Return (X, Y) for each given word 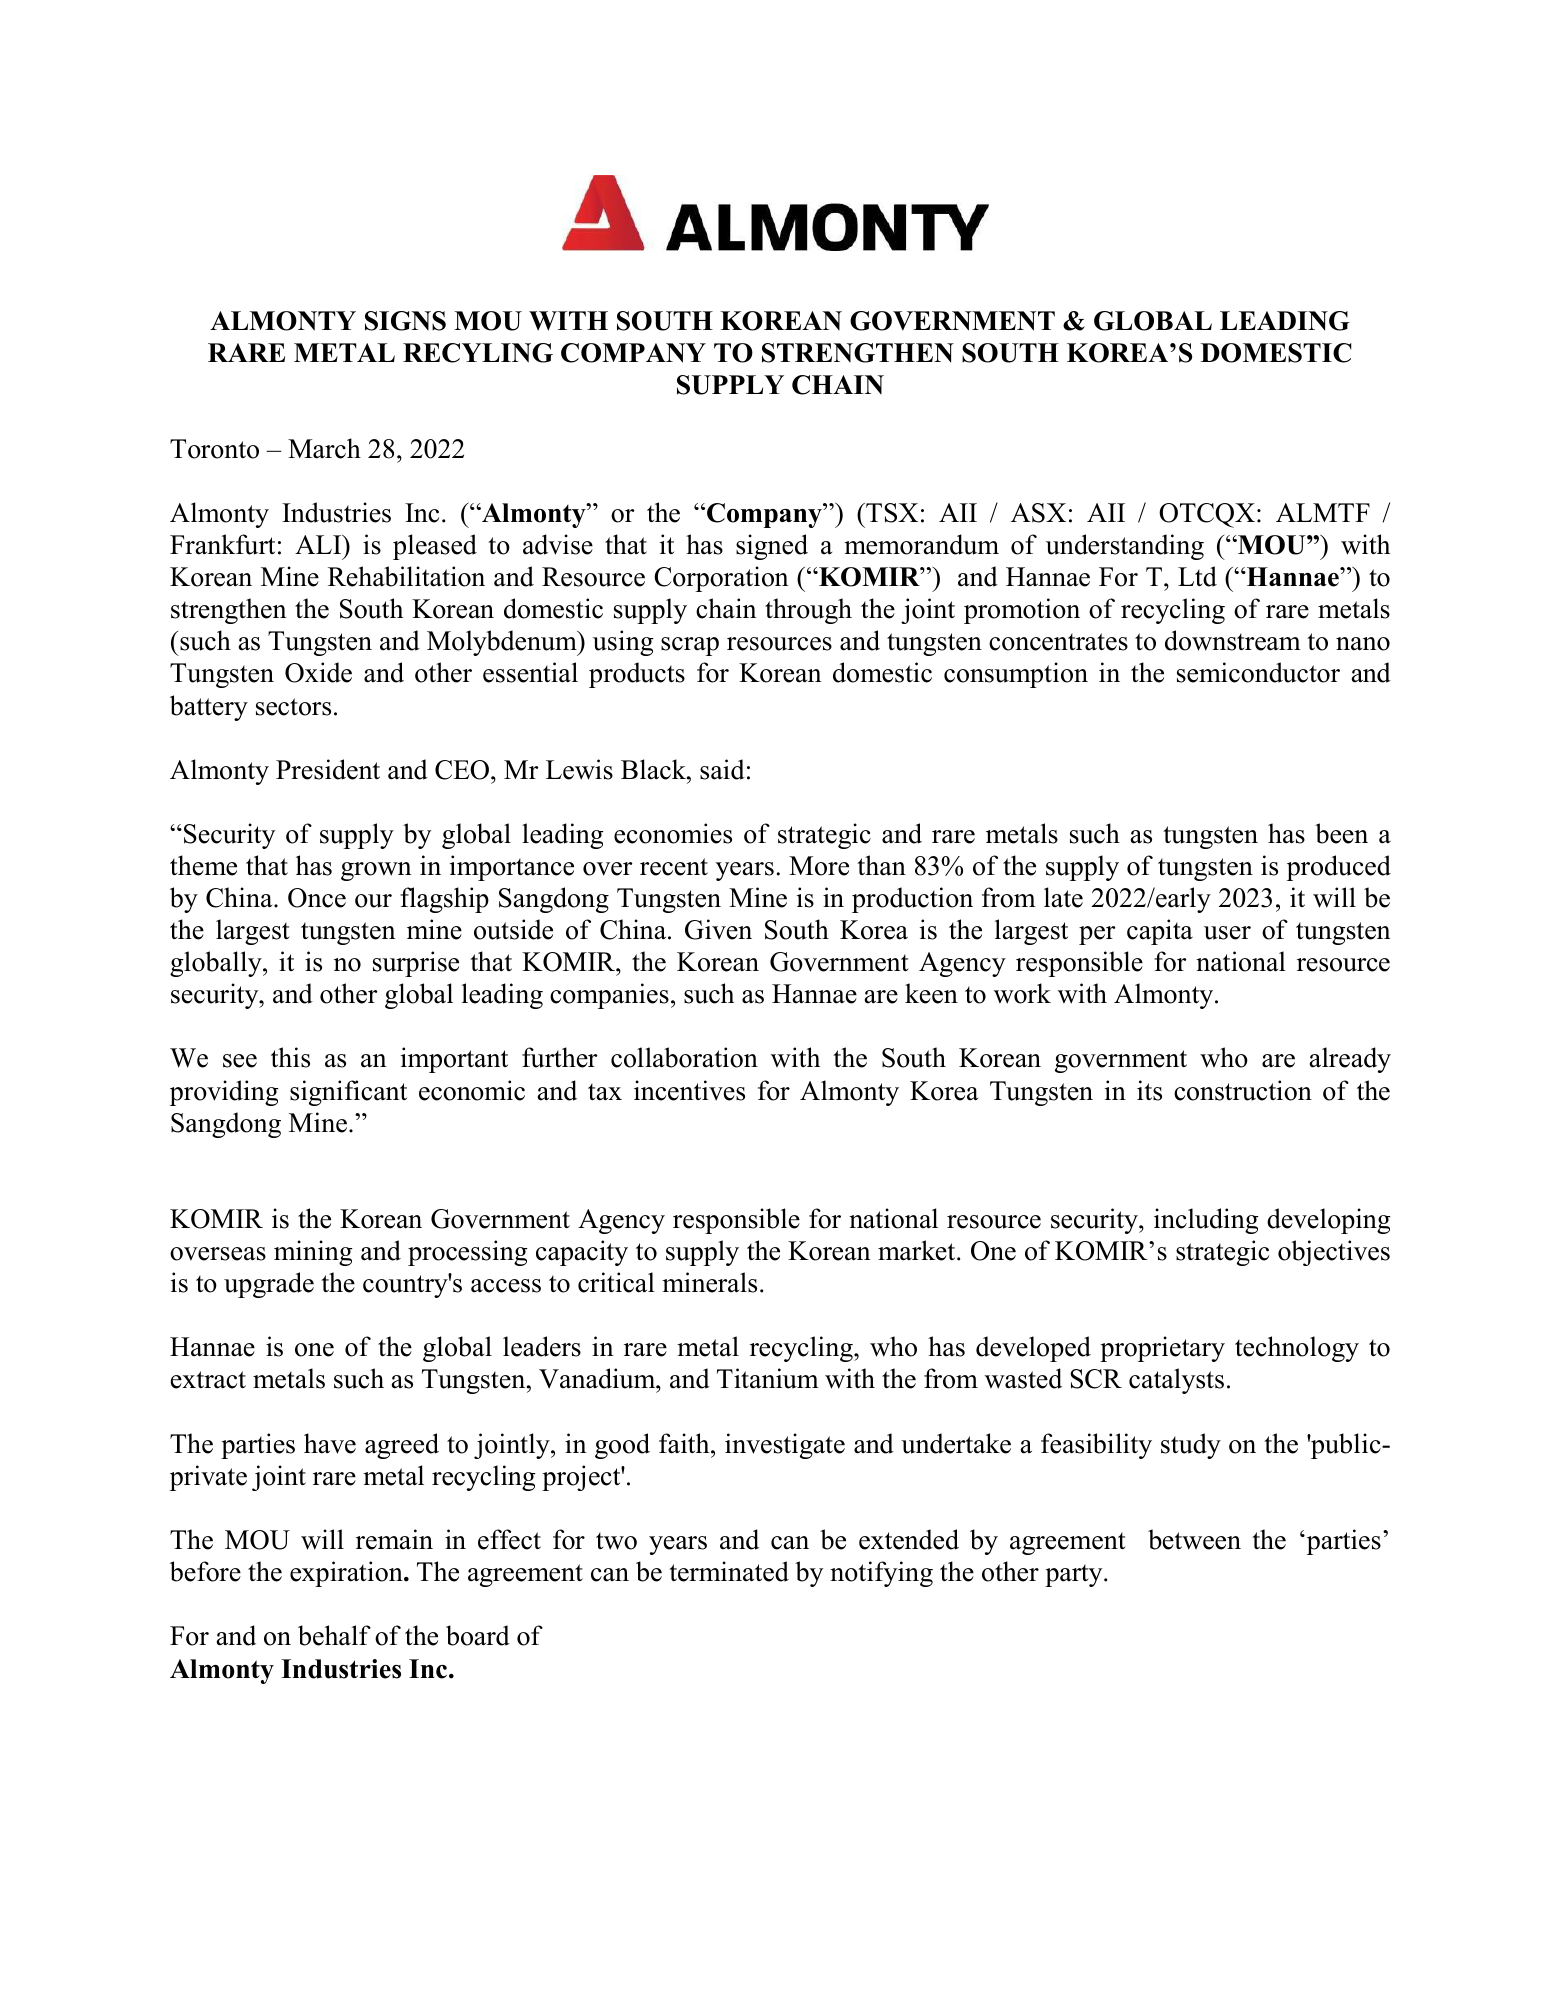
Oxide (318, 672)
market (918, 1250)
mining (313, 1253)
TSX (891, 513)
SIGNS (405, 321)
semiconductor (1258, 672)
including (1206, 1221)
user (1227, 933)
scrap (690, 646)
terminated (729, 1571)
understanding (1125, 547)
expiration (347, 1574)
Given (718, 929)
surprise (416, 964)
